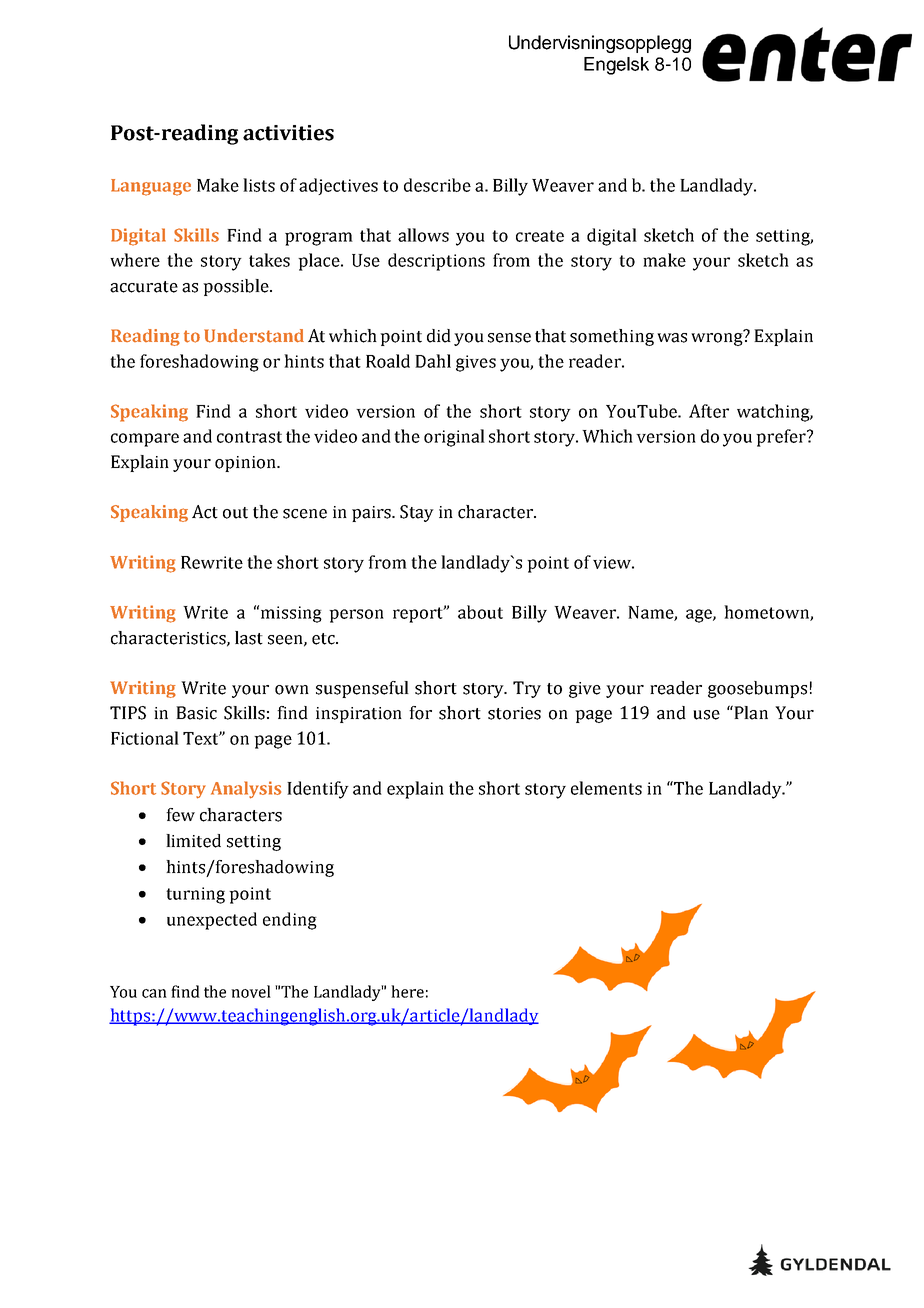 This screenshot has height=1308, width=924. Describe the element at coordinates (251, 991) in the screenshot. I see `novel` at that location.
